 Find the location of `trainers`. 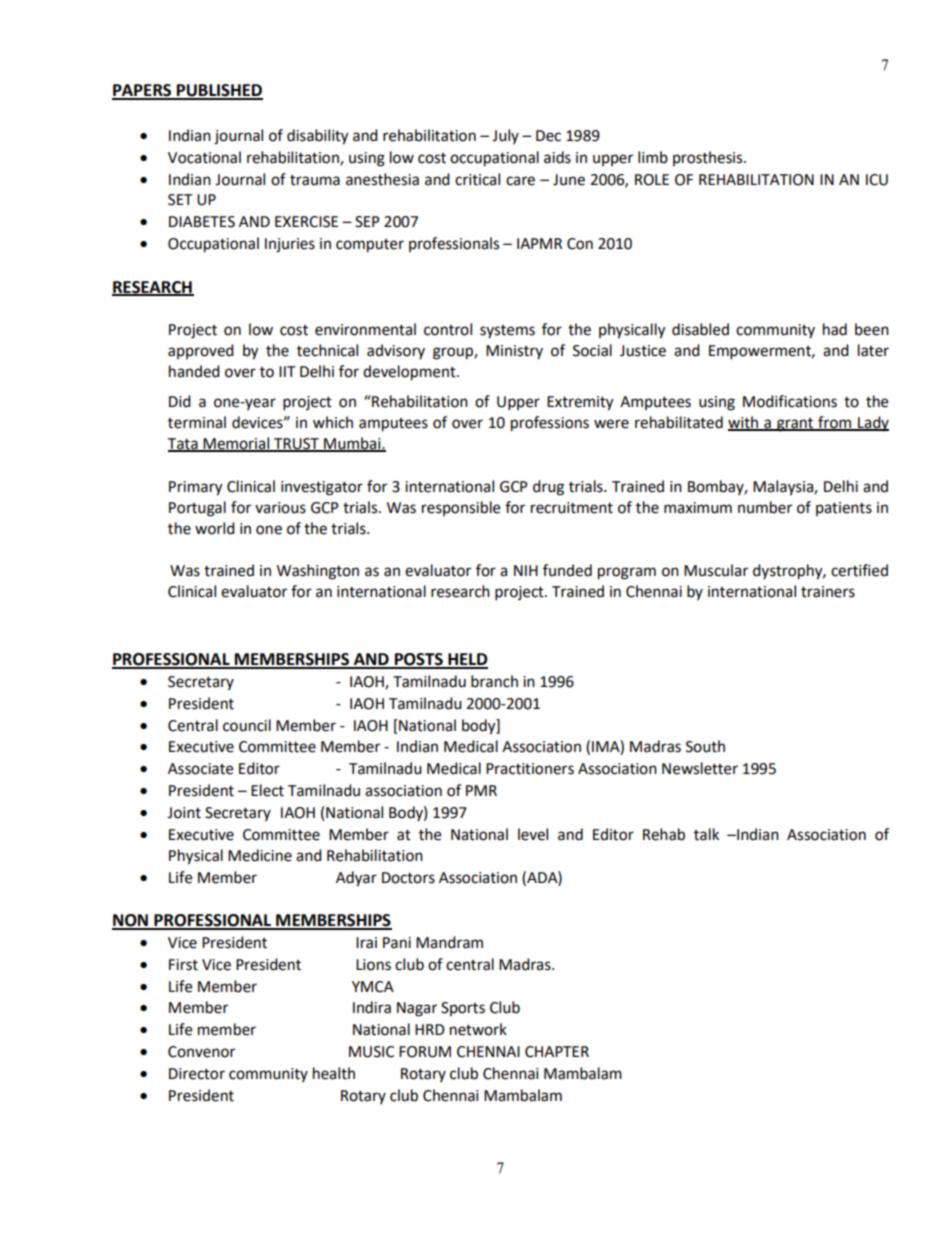

trainers is located at coordinates (828, 592).
